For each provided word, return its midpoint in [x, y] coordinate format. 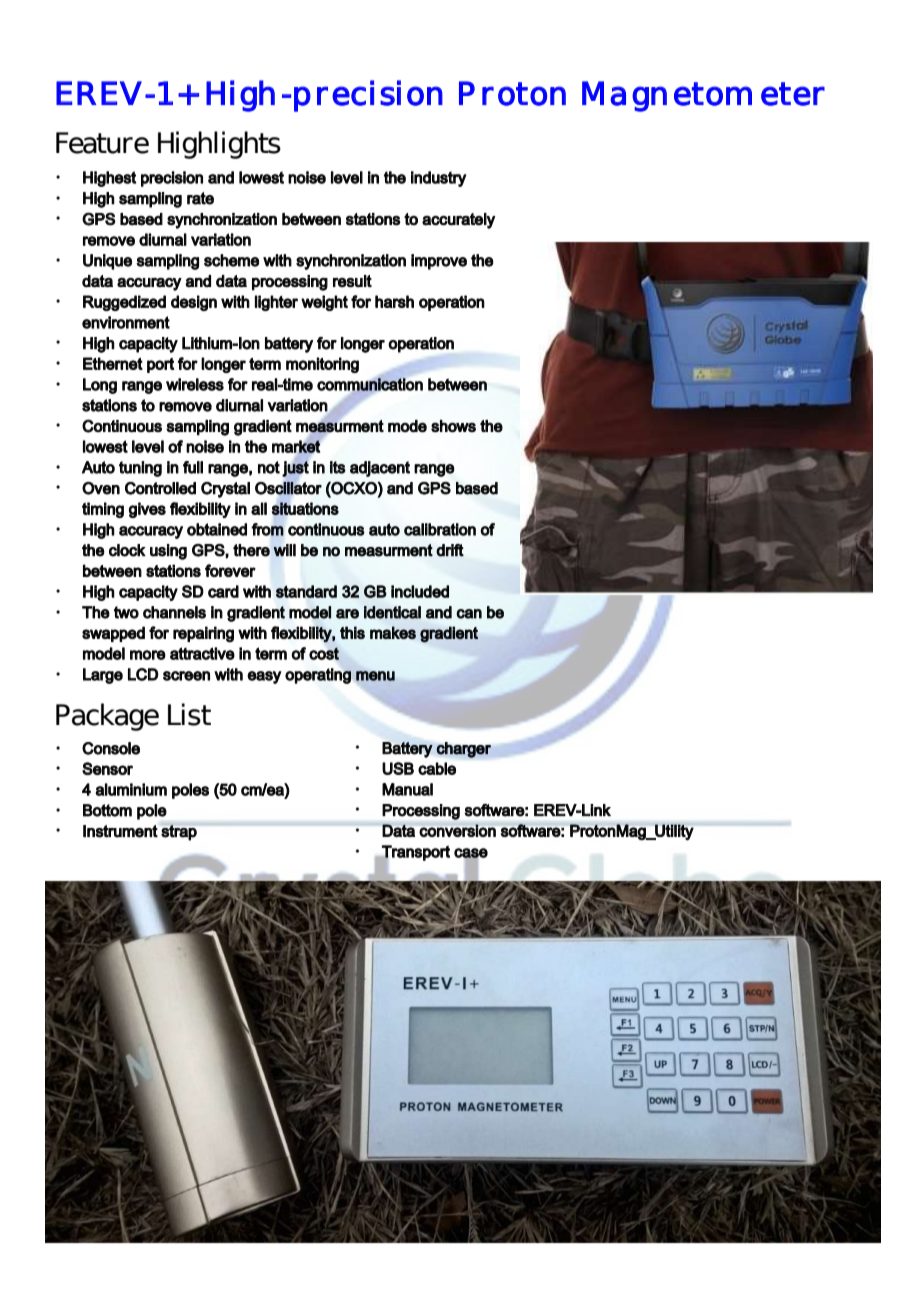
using [168, 552]
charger [463, 750]
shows [453, 426]
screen [186, 676]
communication [370, 384]
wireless [195, 384]
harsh [394, 301]
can [469, 614]
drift [450, 550]
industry [439, 179]
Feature [102, 143]
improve [439, 262]
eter [793, 94]
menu [375, 676]
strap [179, 833]
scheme [231, 260]
